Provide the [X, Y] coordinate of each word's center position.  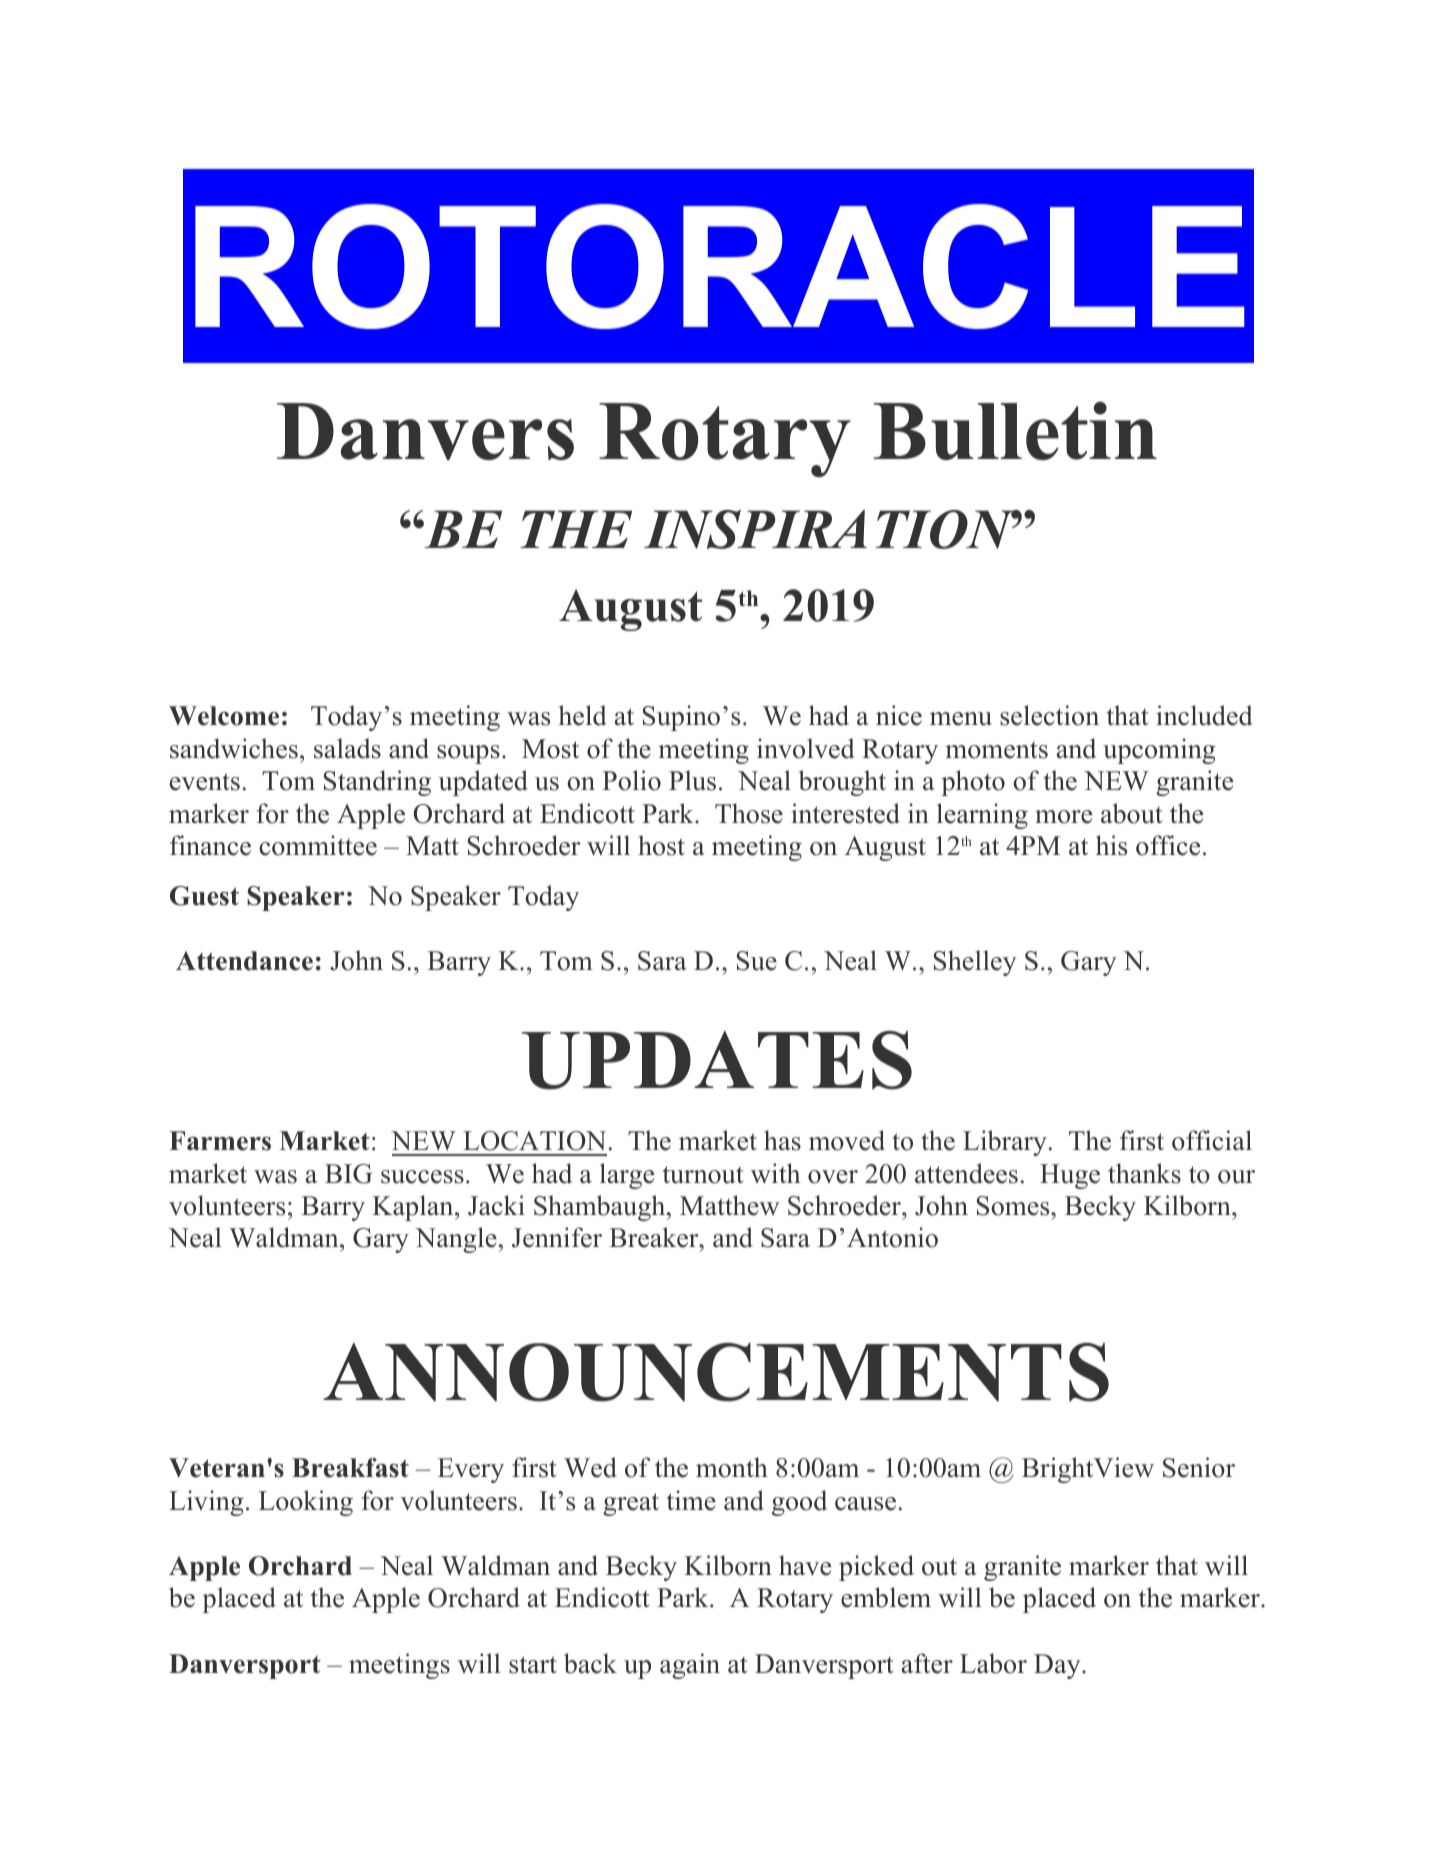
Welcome [224, 716]
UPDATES [717, 1060]
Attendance [244, 961]
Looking [306, 1503]
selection [1049, 715]
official [1212, 1140]
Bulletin [1015, 431]
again [690, 1666]
